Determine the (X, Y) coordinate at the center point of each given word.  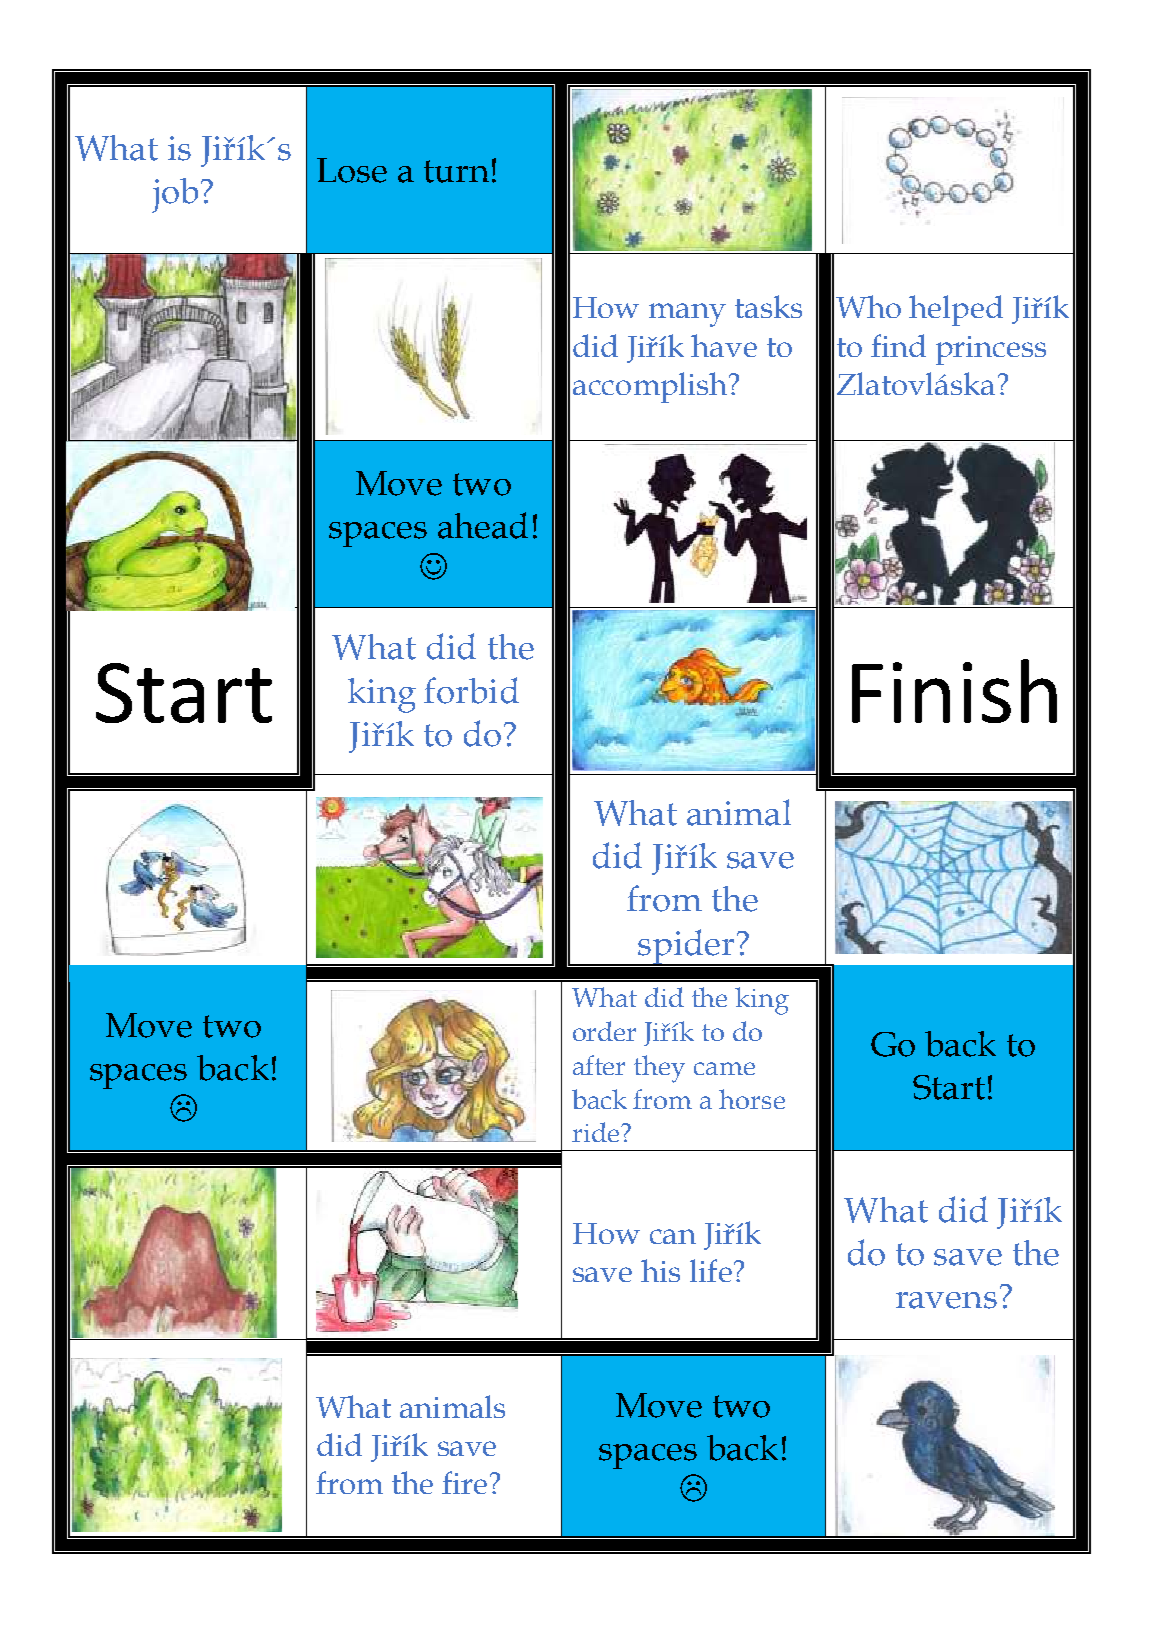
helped (956, 310)
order (604, 1031)
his (660, 1270)
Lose (352, 170)
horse (752, 1099)
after (599, 1065)
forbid (471, 690)
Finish (954, 691)
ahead (483, 525)
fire (464, 1482)
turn (456, 171)
